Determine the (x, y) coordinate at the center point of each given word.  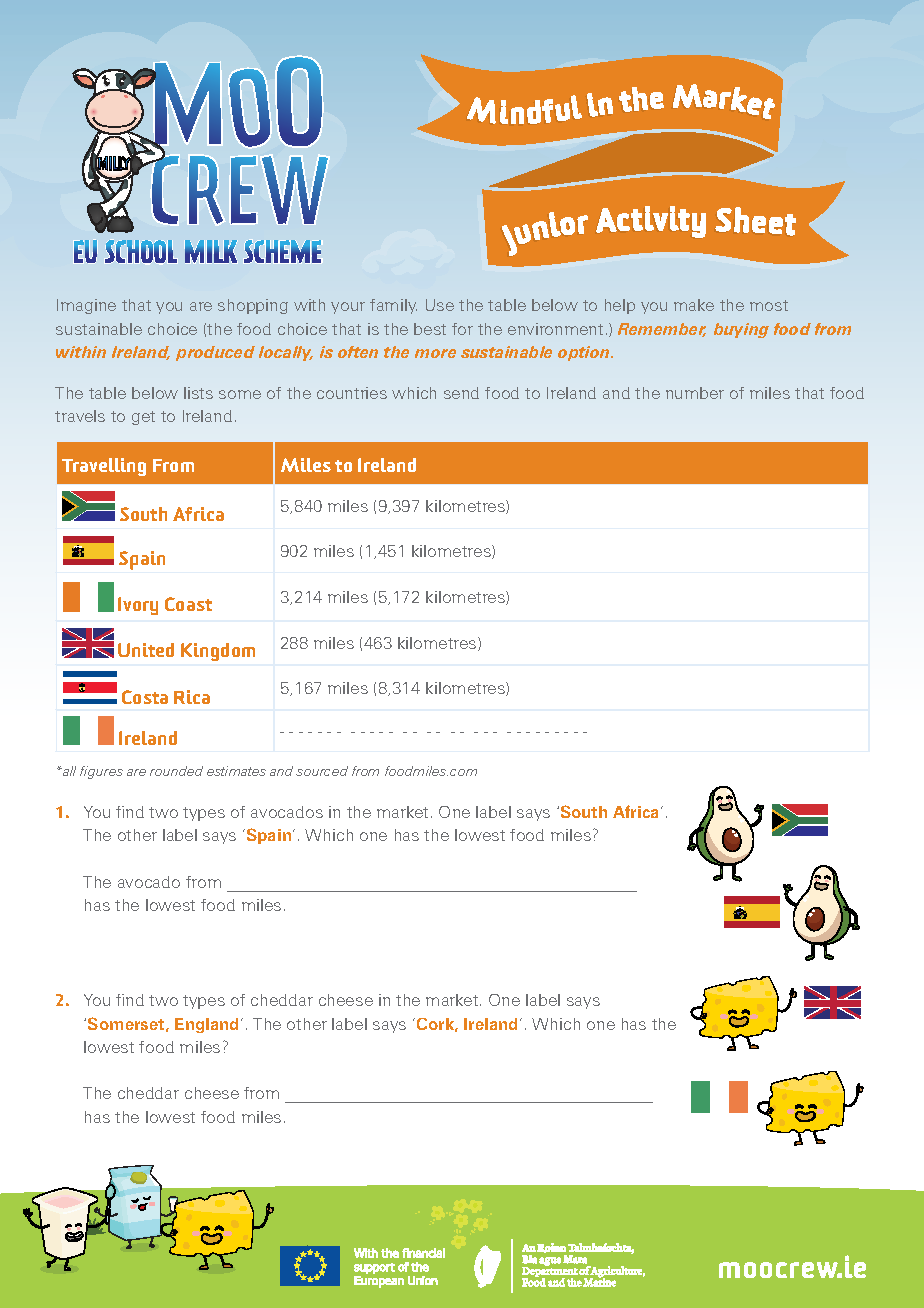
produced (215, 353)
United (146, 650)
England (208, 1025)
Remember (662, 330)
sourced (322, 771)
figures (101, 772)
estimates (236, 771)
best (430, 329)
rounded (176, 771)
